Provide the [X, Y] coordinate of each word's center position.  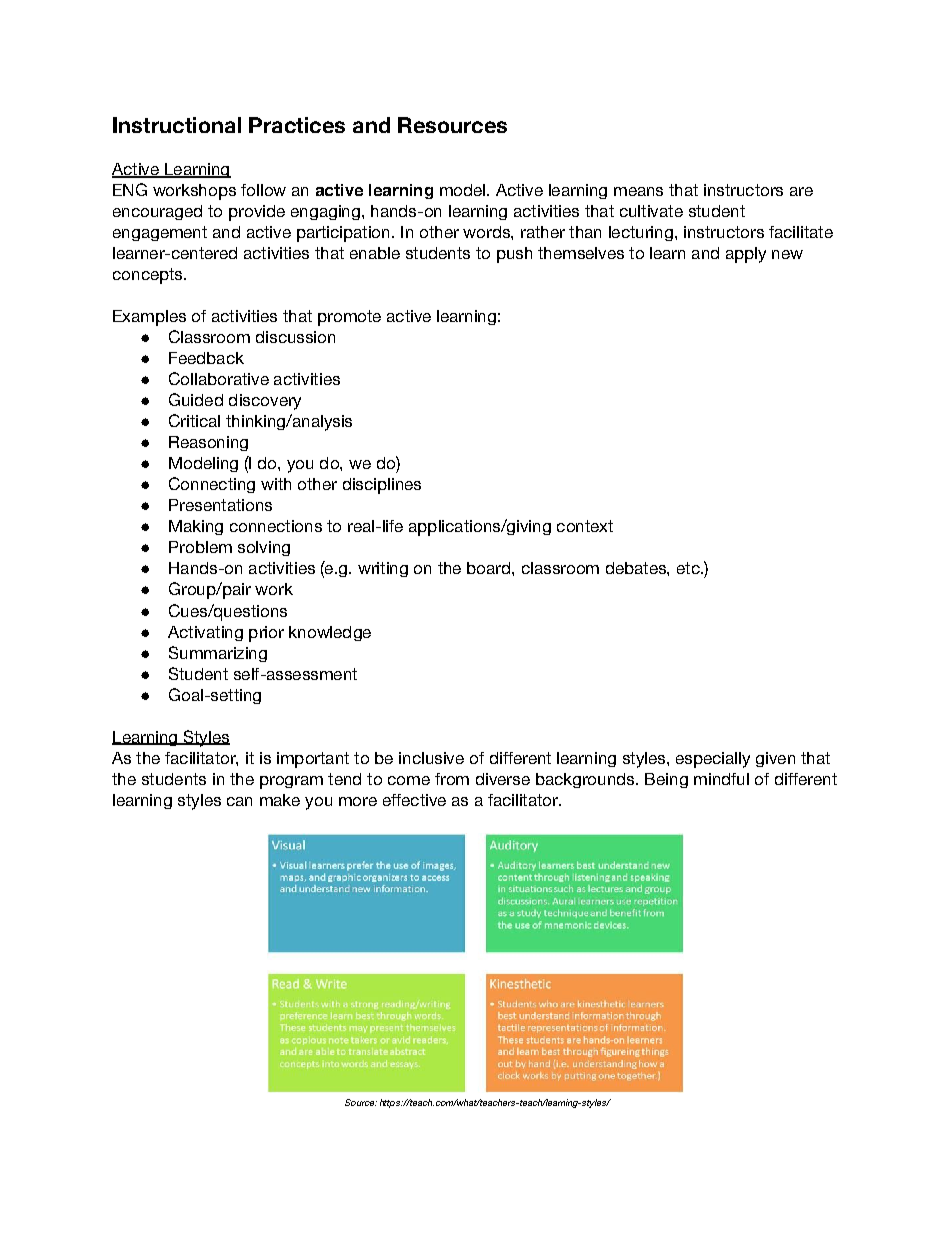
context [585, 526]
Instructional [177, 125]
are [801, 191]
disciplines [382, 486]
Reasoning [208, 443]
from [452, 779]
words [487, 232]
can [239, 801]
